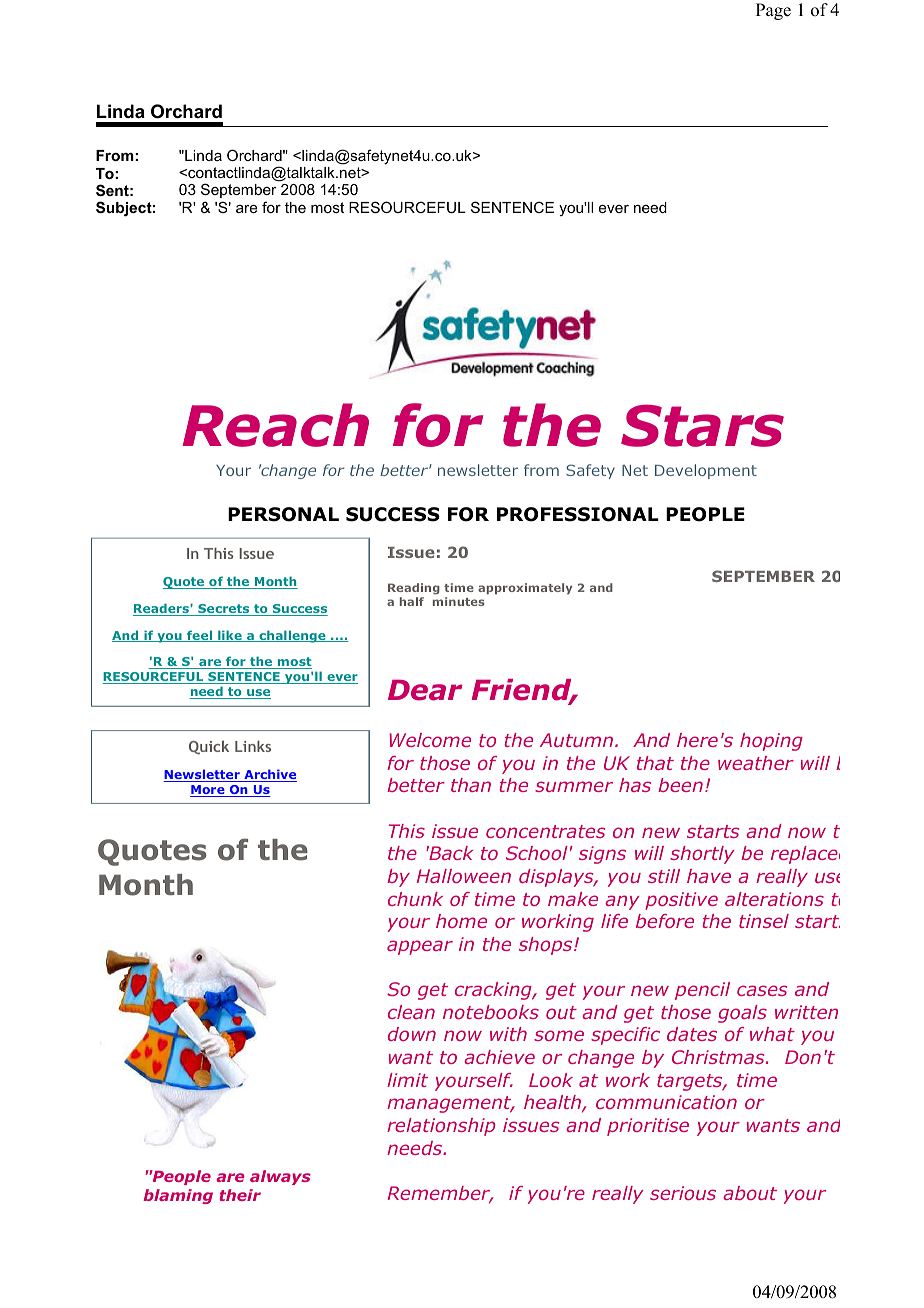 This page has height=1308, width=924. Describe the element at coordinates (702, 425) in the page. I see `Stars` at that location.
